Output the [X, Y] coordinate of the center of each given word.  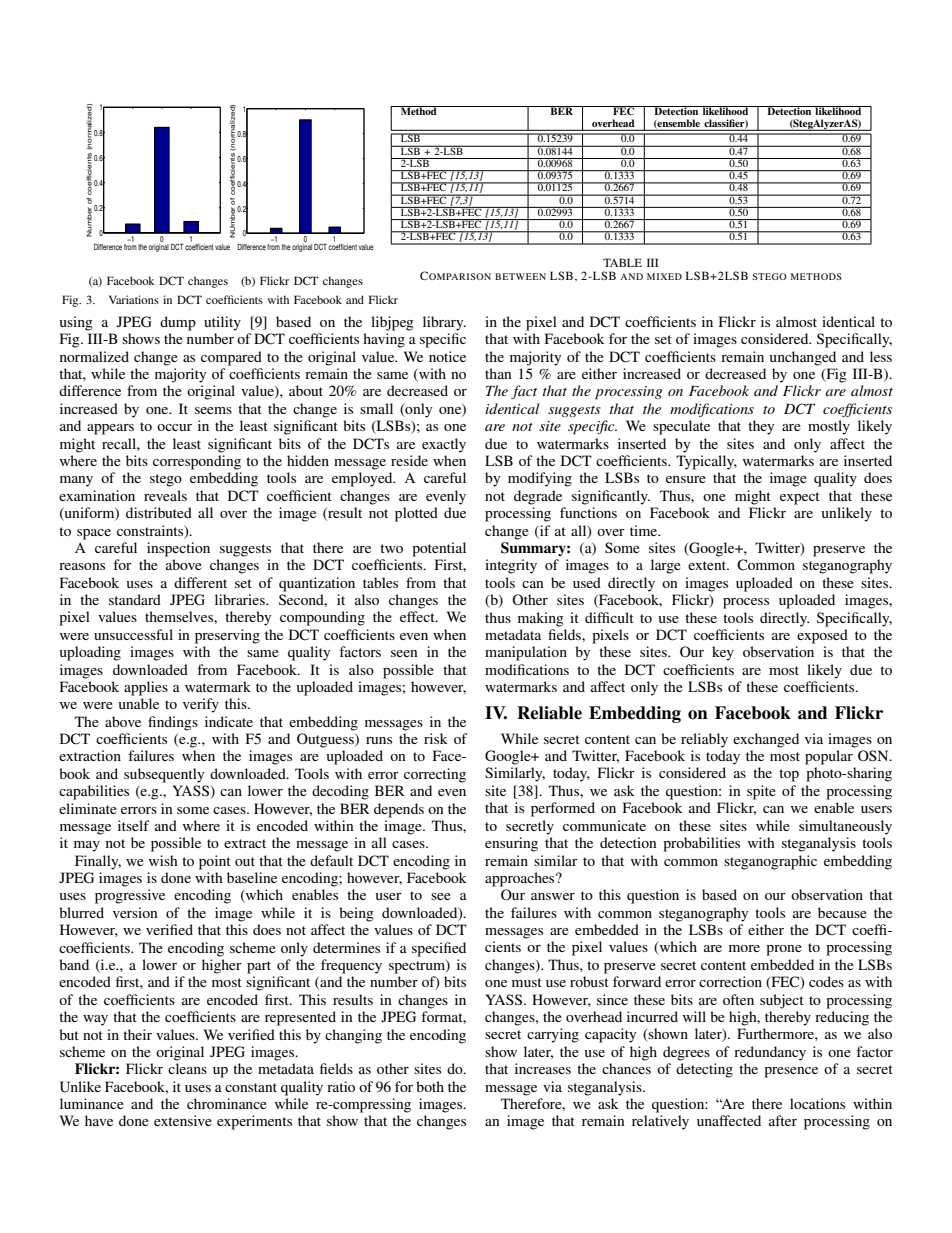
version [135, 912]
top [789, 775]
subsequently [164, 775]
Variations [134, 299]
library [444, 323]
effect [418, 616]
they [761, 427]
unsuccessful [133, 634]
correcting [435, 775]
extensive [183, 1120]
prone [784, 950]
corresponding [197, 462]
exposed [822, 636]
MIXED [664, 276]
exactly [444, 445]
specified [439, 949]
